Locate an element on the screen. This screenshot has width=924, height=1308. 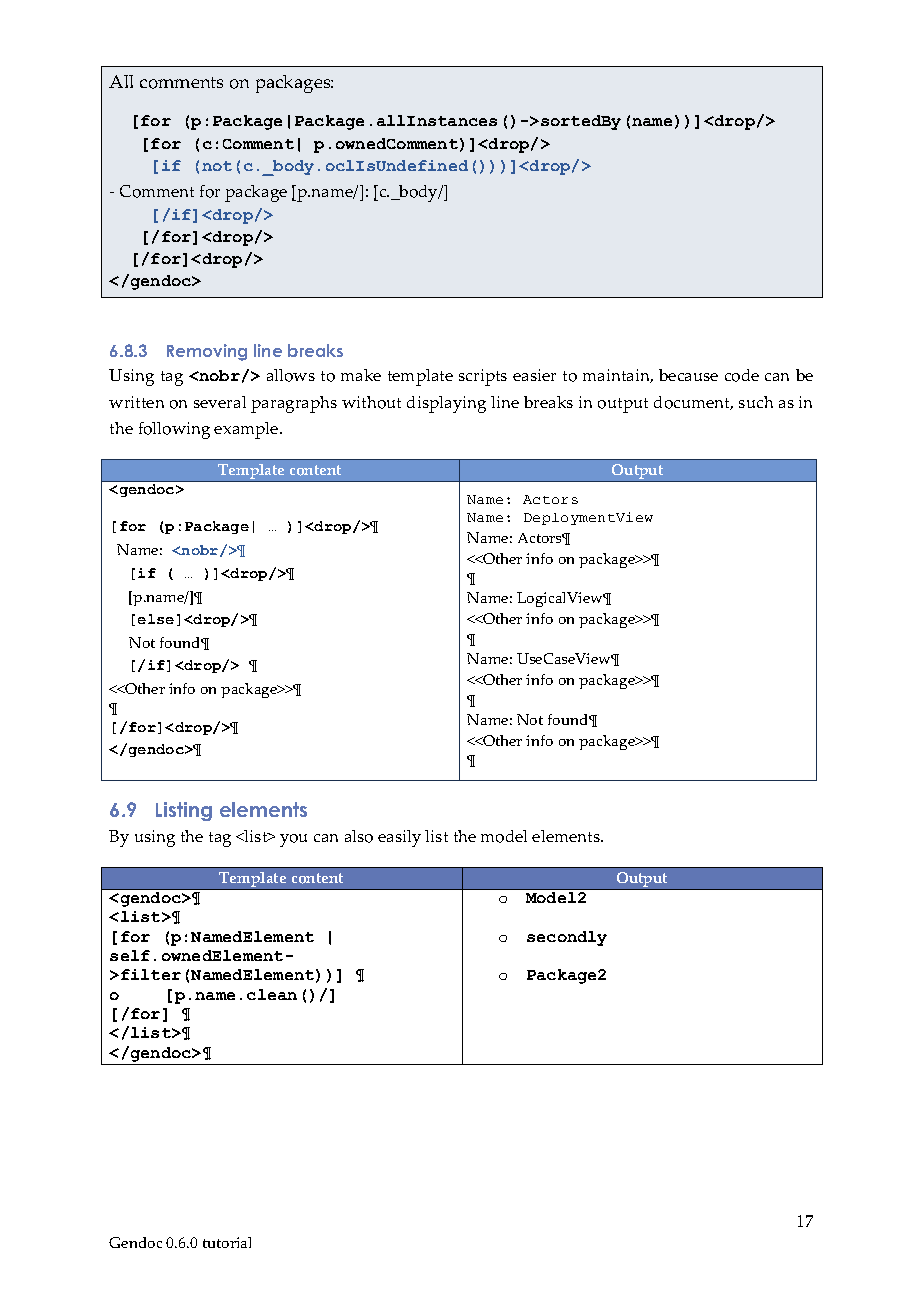
easily is located at coordinates (399, 838).
